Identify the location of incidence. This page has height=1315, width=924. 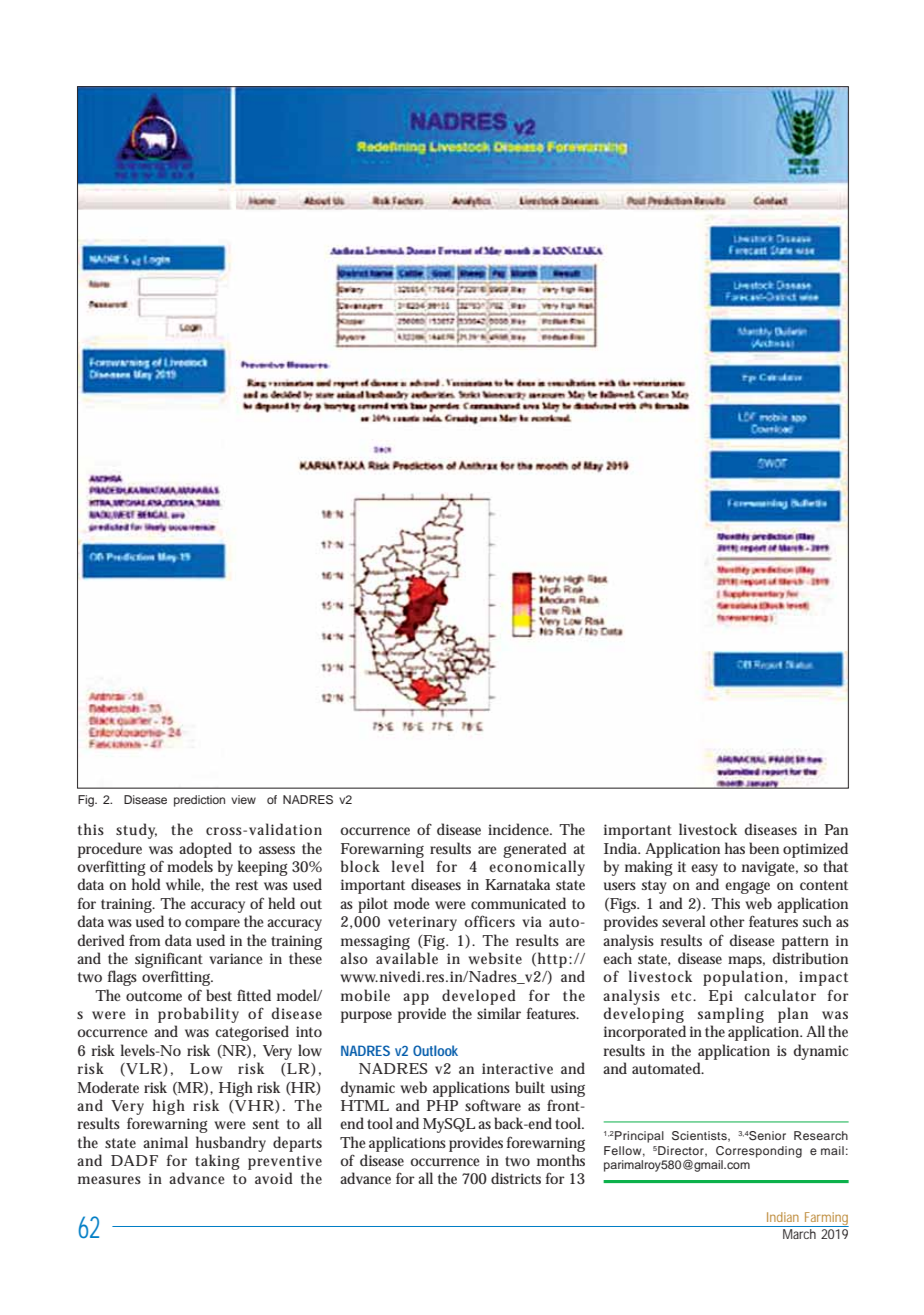
(520, 829).
